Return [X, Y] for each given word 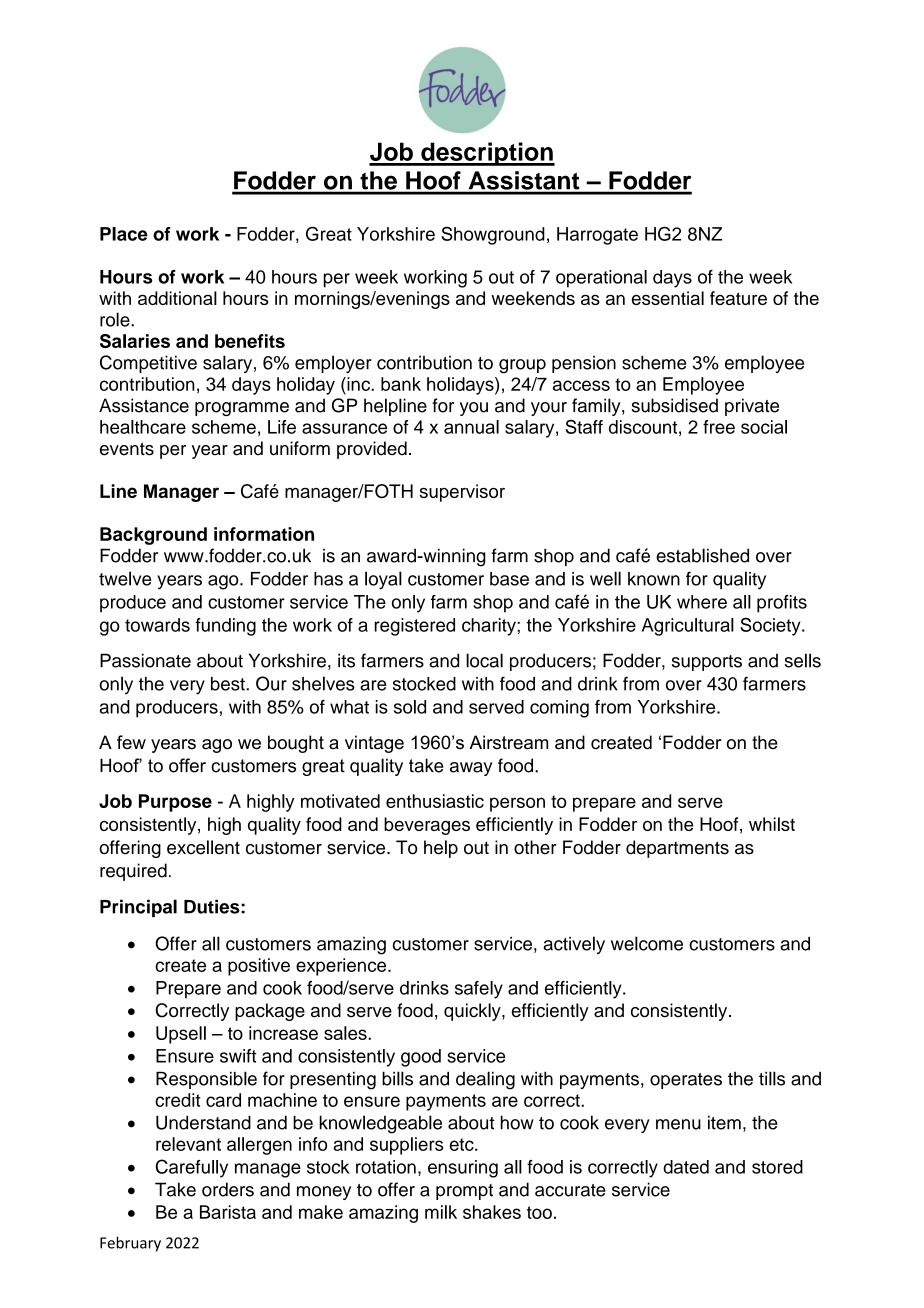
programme [242, 409]
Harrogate [597, 236]
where [702, 602]
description [487, 154]
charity [490, 627]
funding [225, 627]
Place [124, 234]
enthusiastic [435, 801]
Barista [228, 1212]
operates [686, 1081]
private [752, 407]
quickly [473, 1012]
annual [471, 427]
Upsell [181, 1035]
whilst [772, 824]
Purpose [175, 803]
